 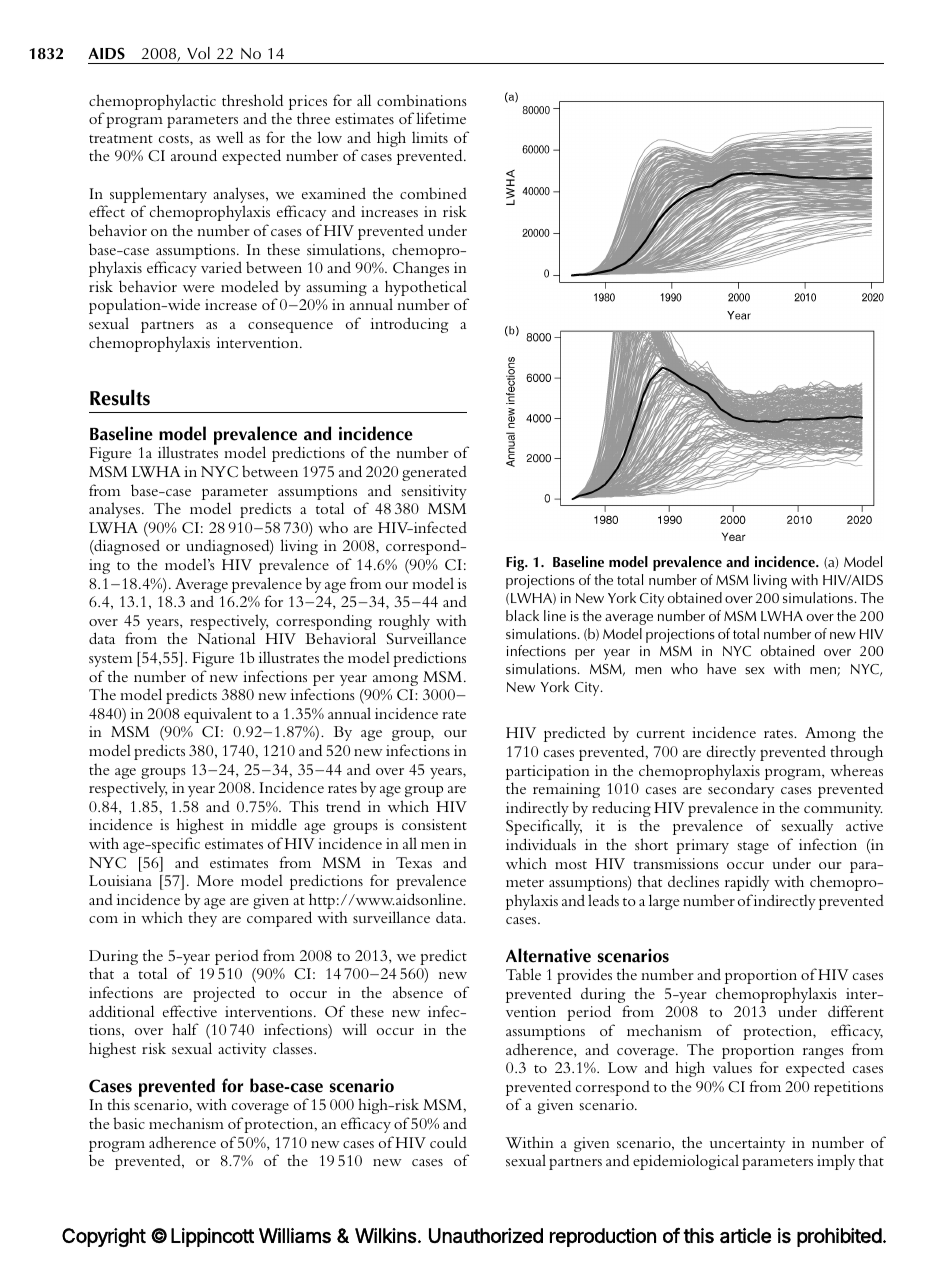 What do you see at coordinates (523, 974) in the screenshot?
I see `Table` at bounding box center [523, 974].
